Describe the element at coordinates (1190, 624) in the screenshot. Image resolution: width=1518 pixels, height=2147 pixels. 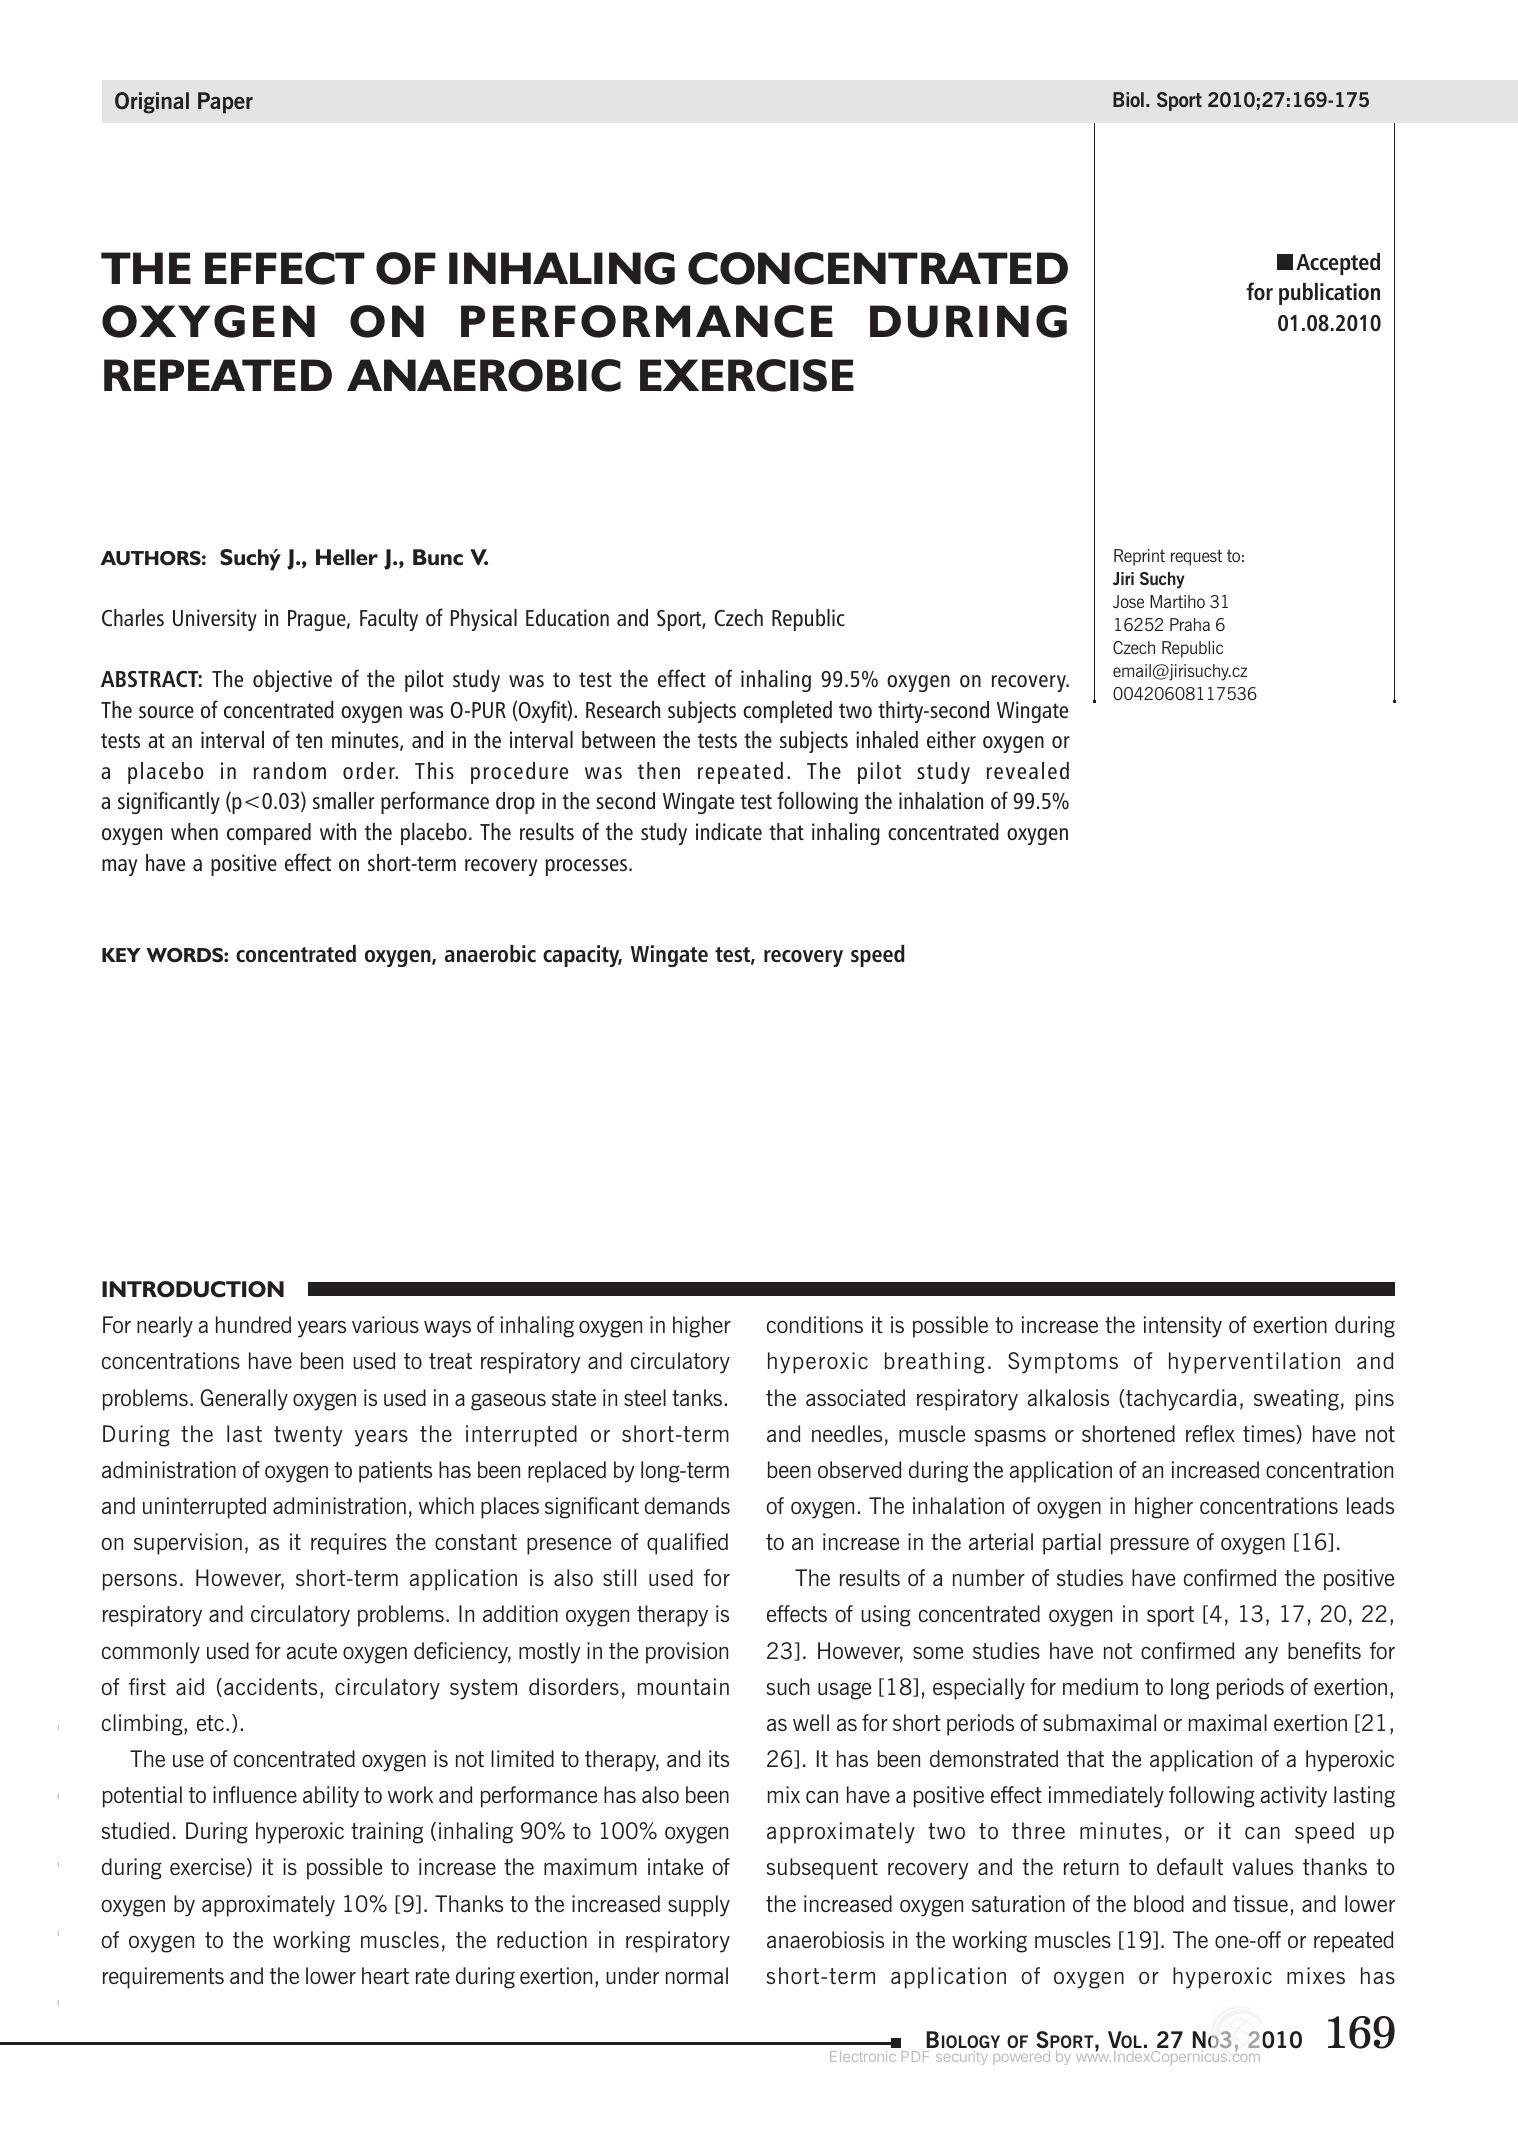
I see `Praha` at that location.
